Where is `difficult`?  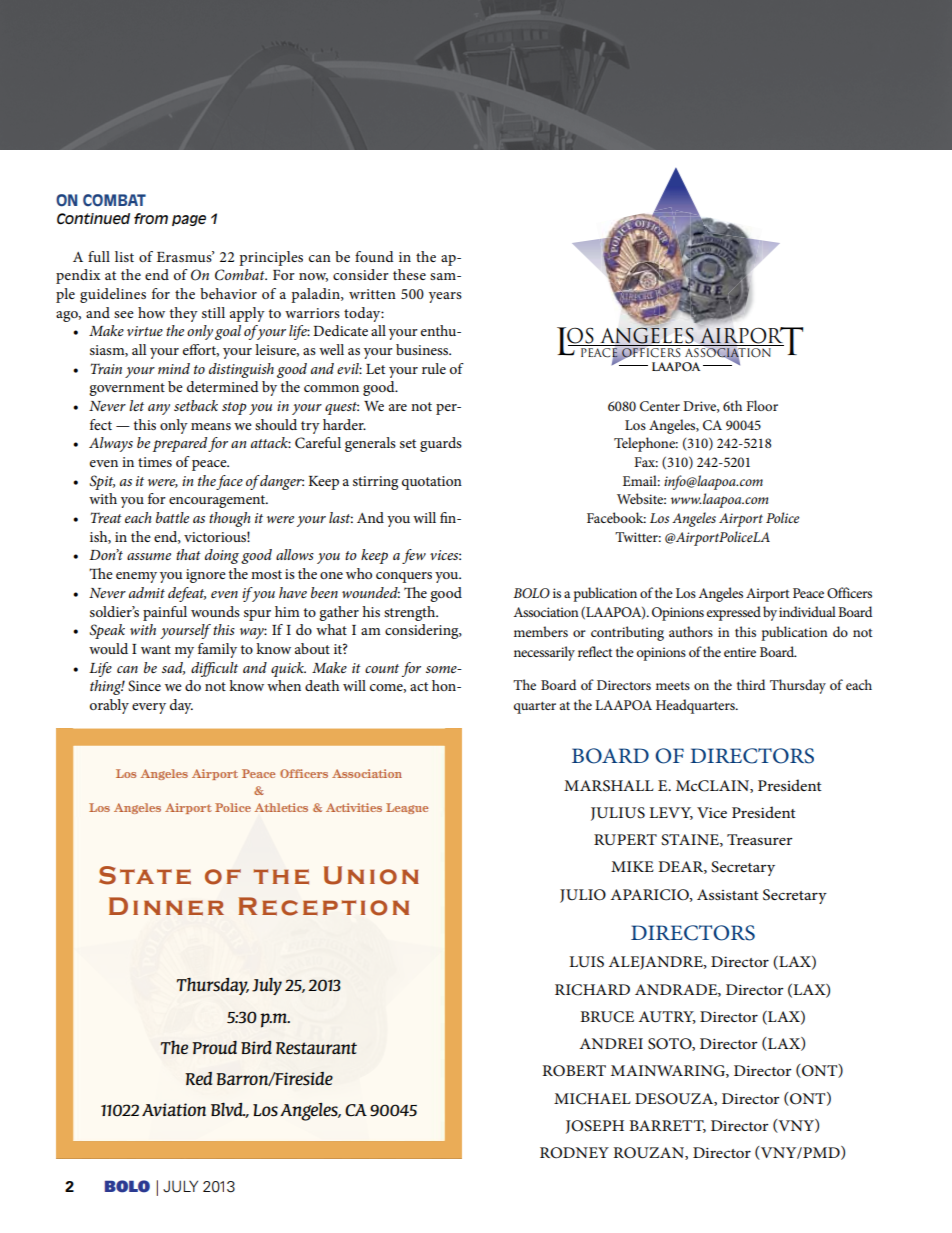
difficult is located at coordinates (214, 669).
